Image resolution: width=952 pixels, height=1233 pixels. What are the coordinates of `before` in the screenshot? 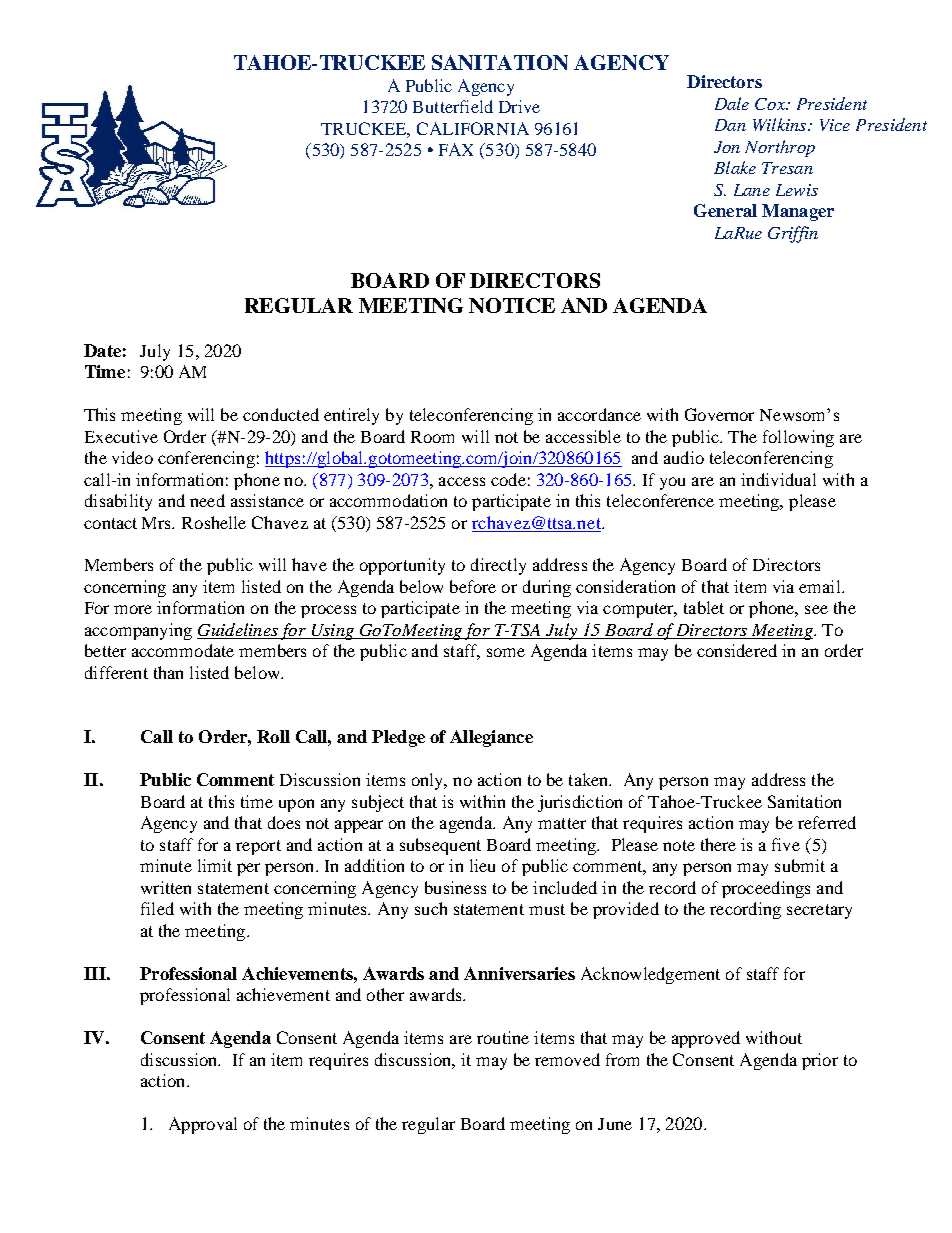 It's located at (473, 586).
